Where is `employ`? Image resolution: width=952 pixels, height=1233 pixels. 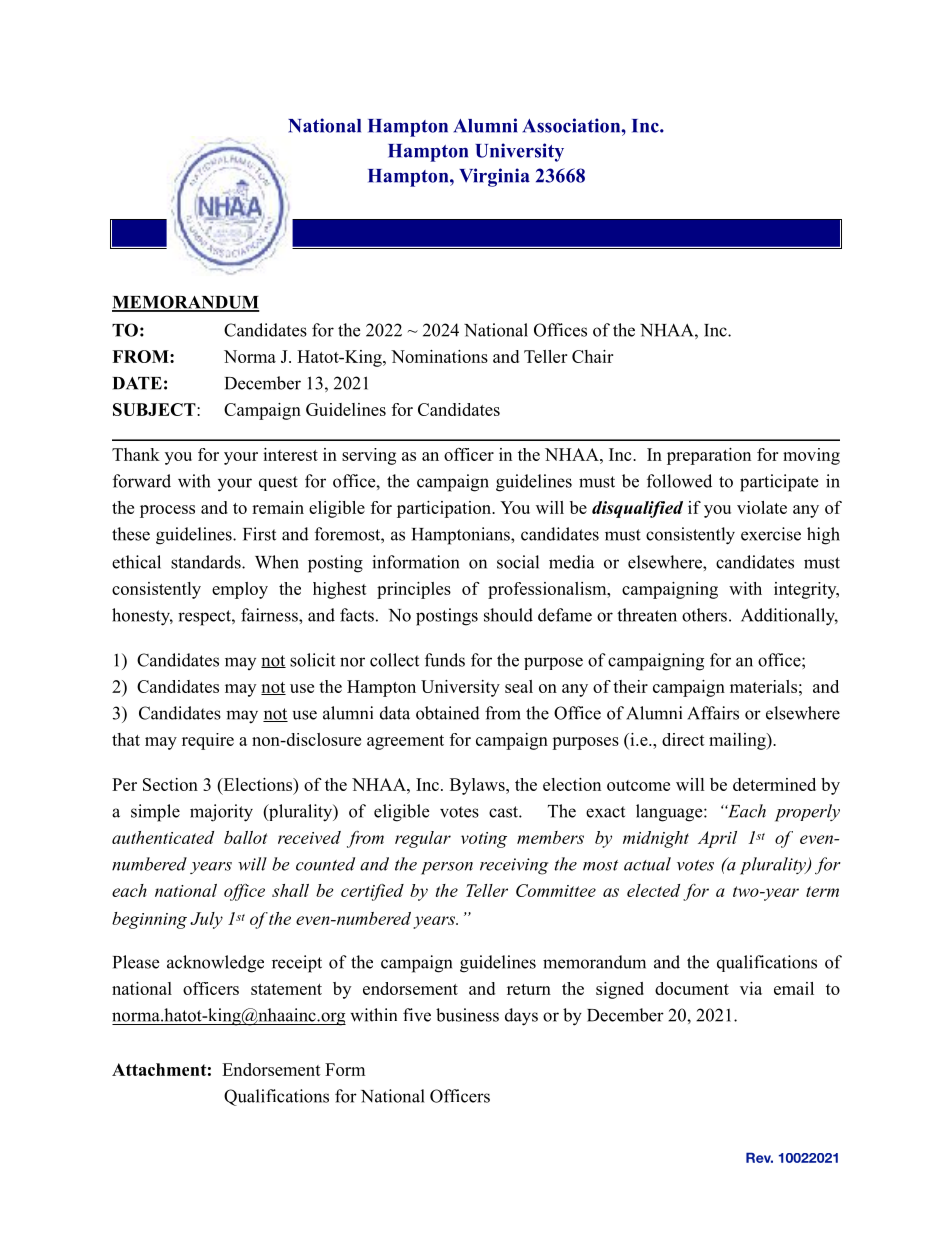 employ is located at coordinates (240, 590).
